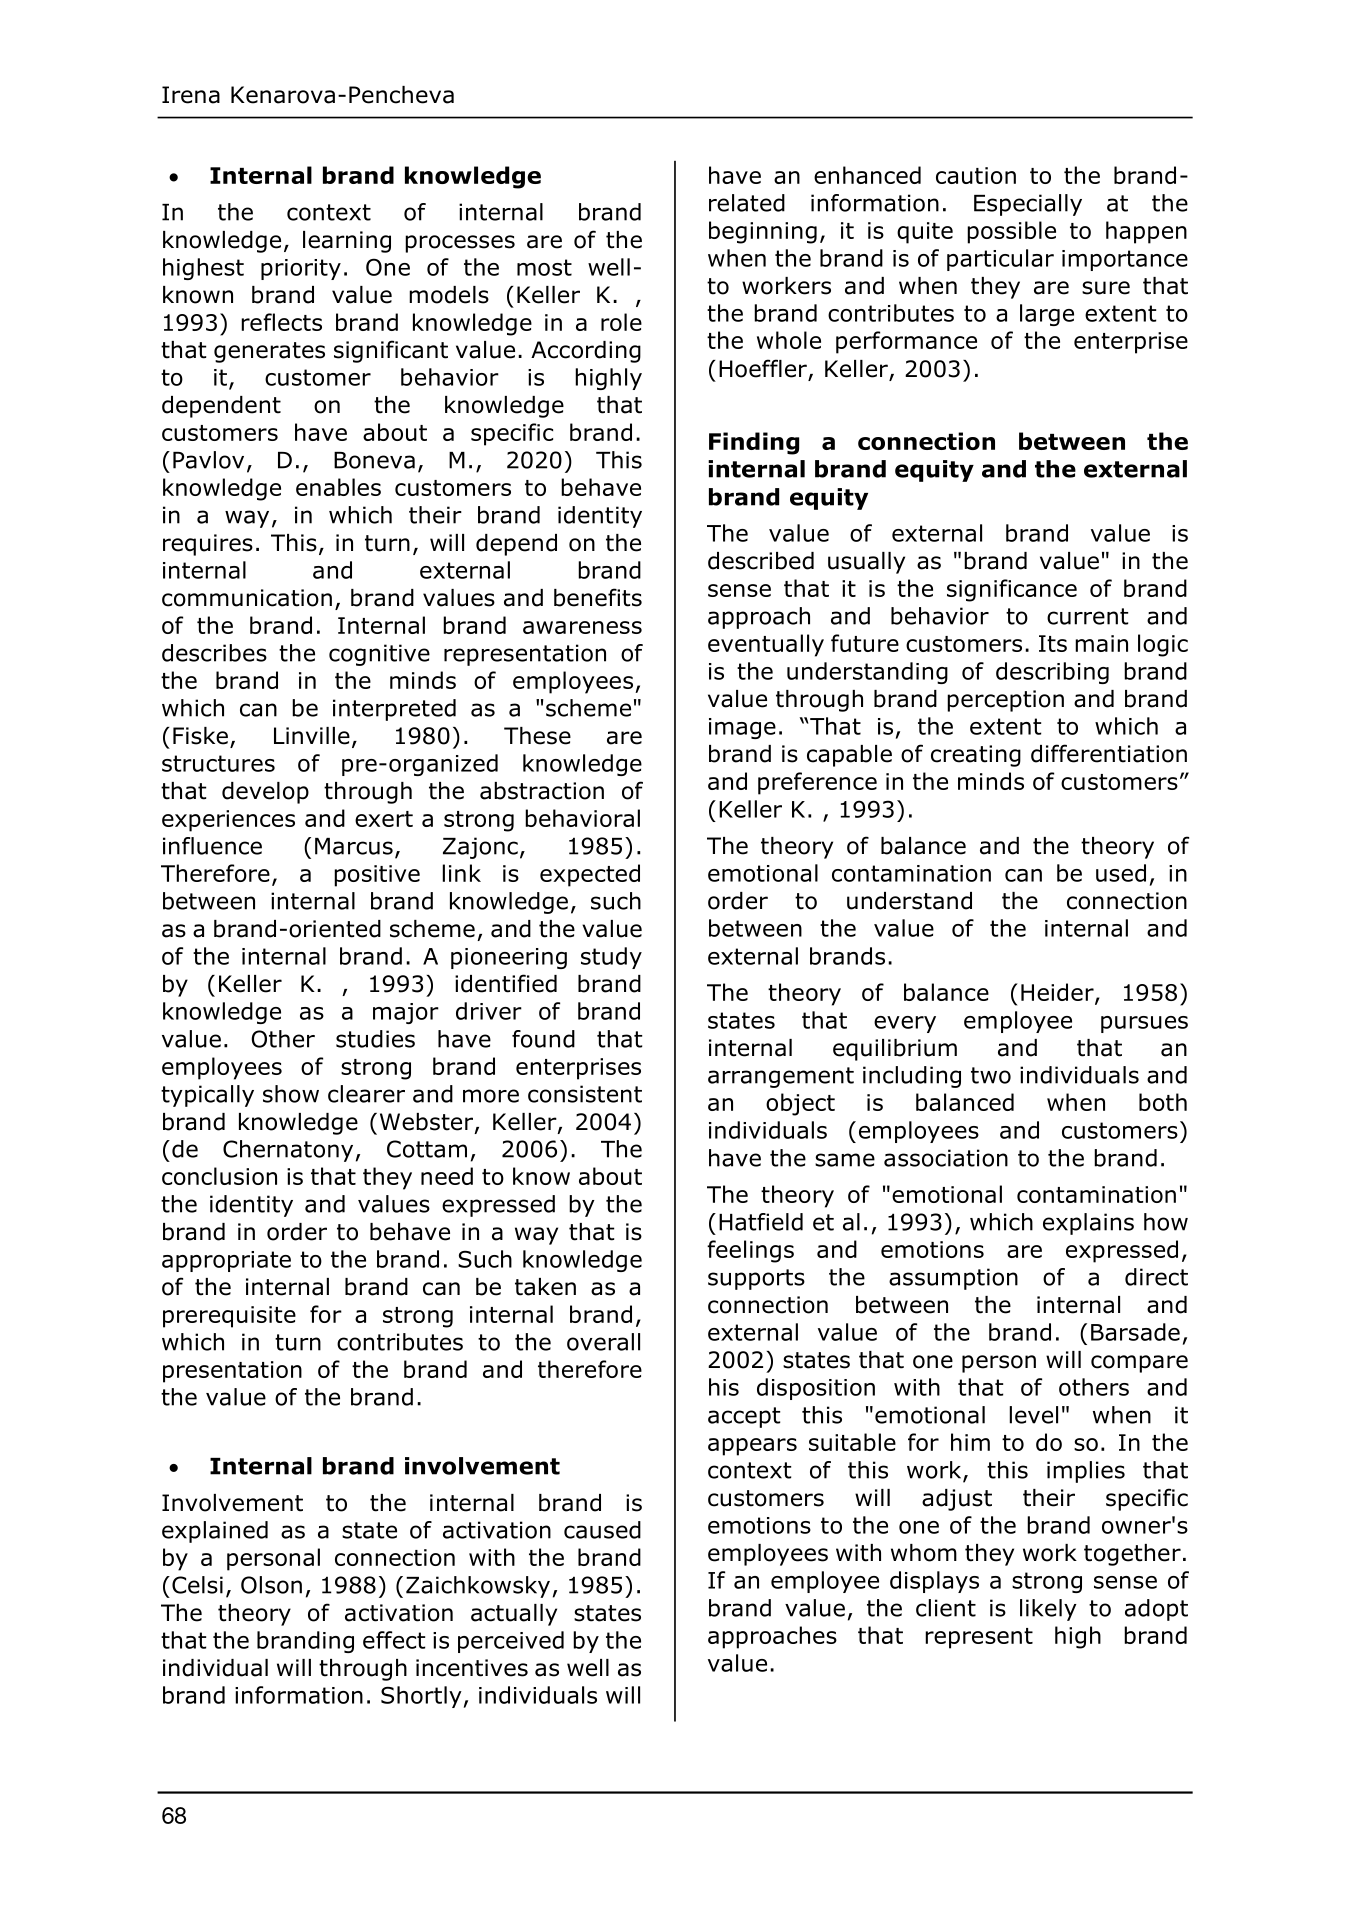 The height and width of the image is (1909, 1350). I want to click on show, so click(291, 1094).
